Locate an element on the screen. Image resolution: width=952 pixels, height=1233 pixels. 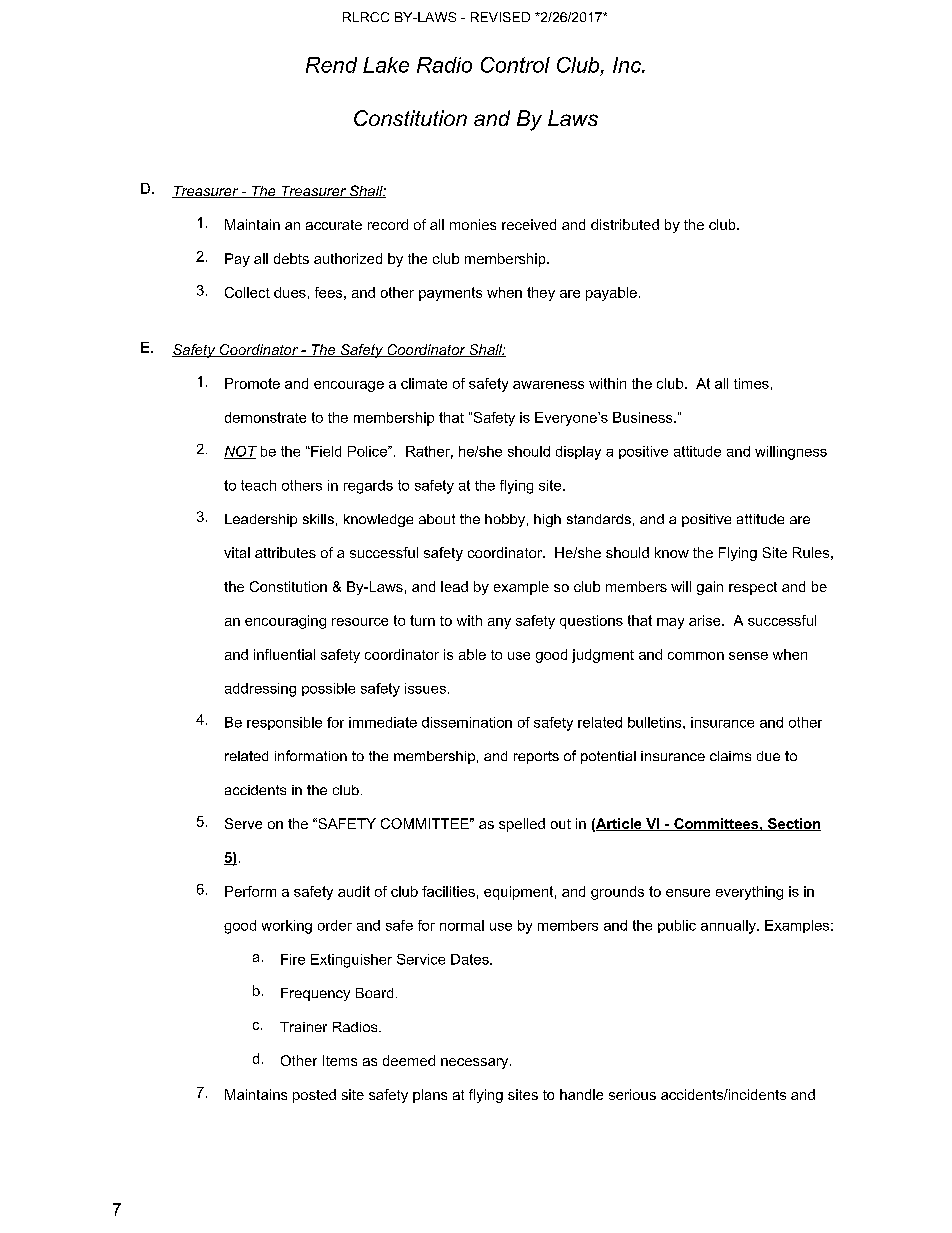
Control is located at coordinates (515, 65).
